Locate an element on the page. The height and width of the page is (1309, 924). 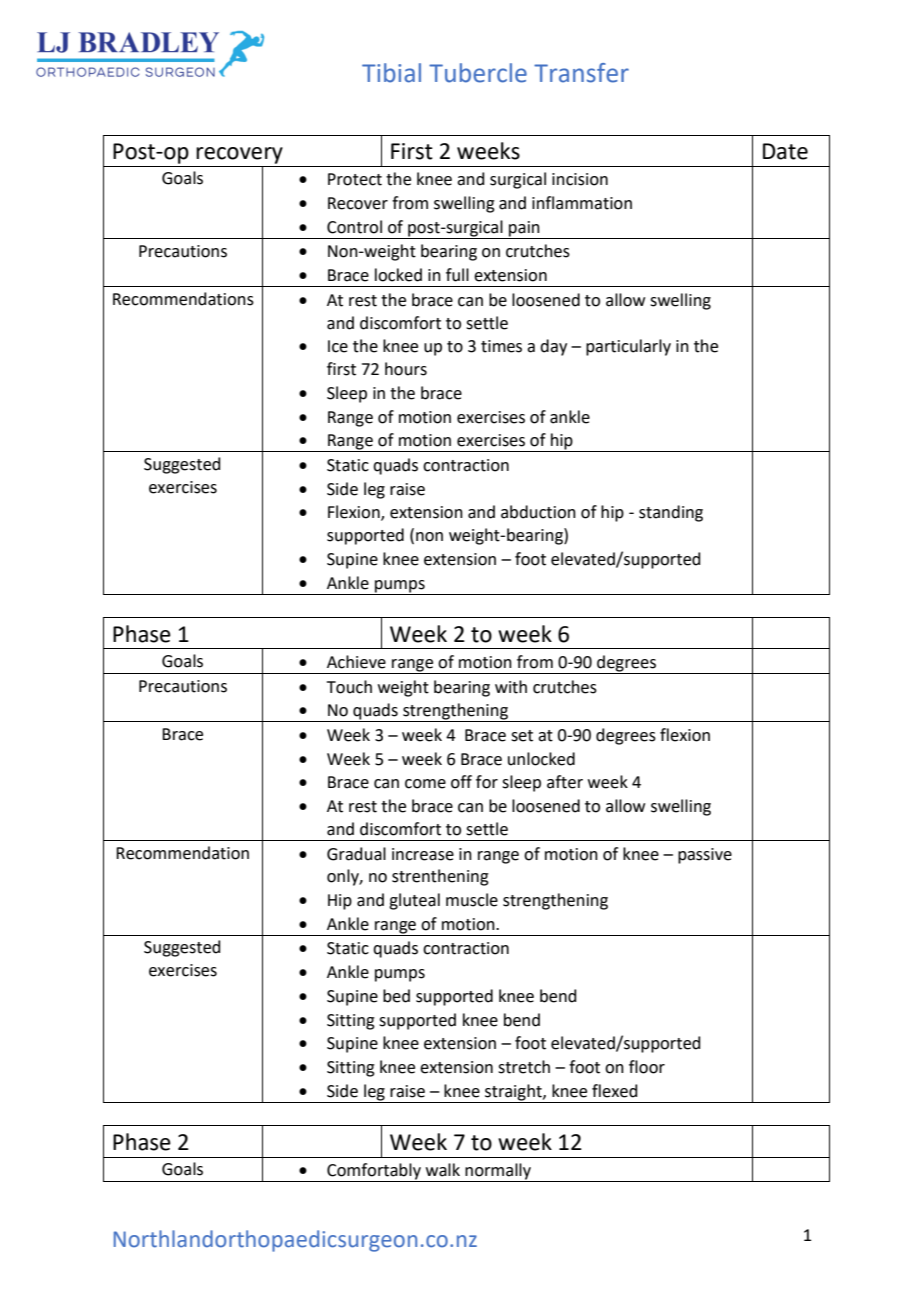
Comfortably is located at coordinates (374, 1172).
